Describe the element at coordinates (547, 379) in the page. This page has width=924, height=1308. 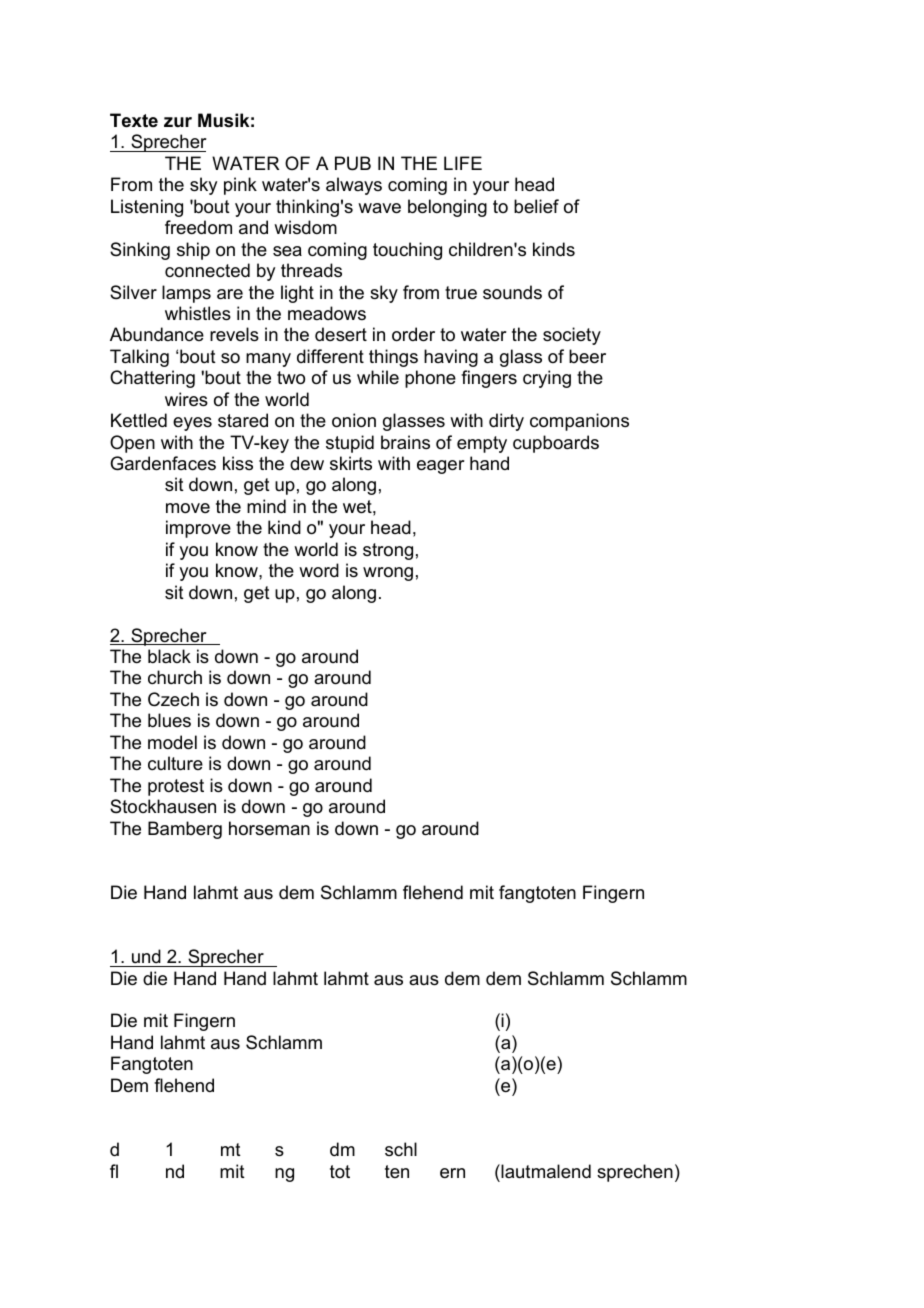
I see `crying` at that location.
